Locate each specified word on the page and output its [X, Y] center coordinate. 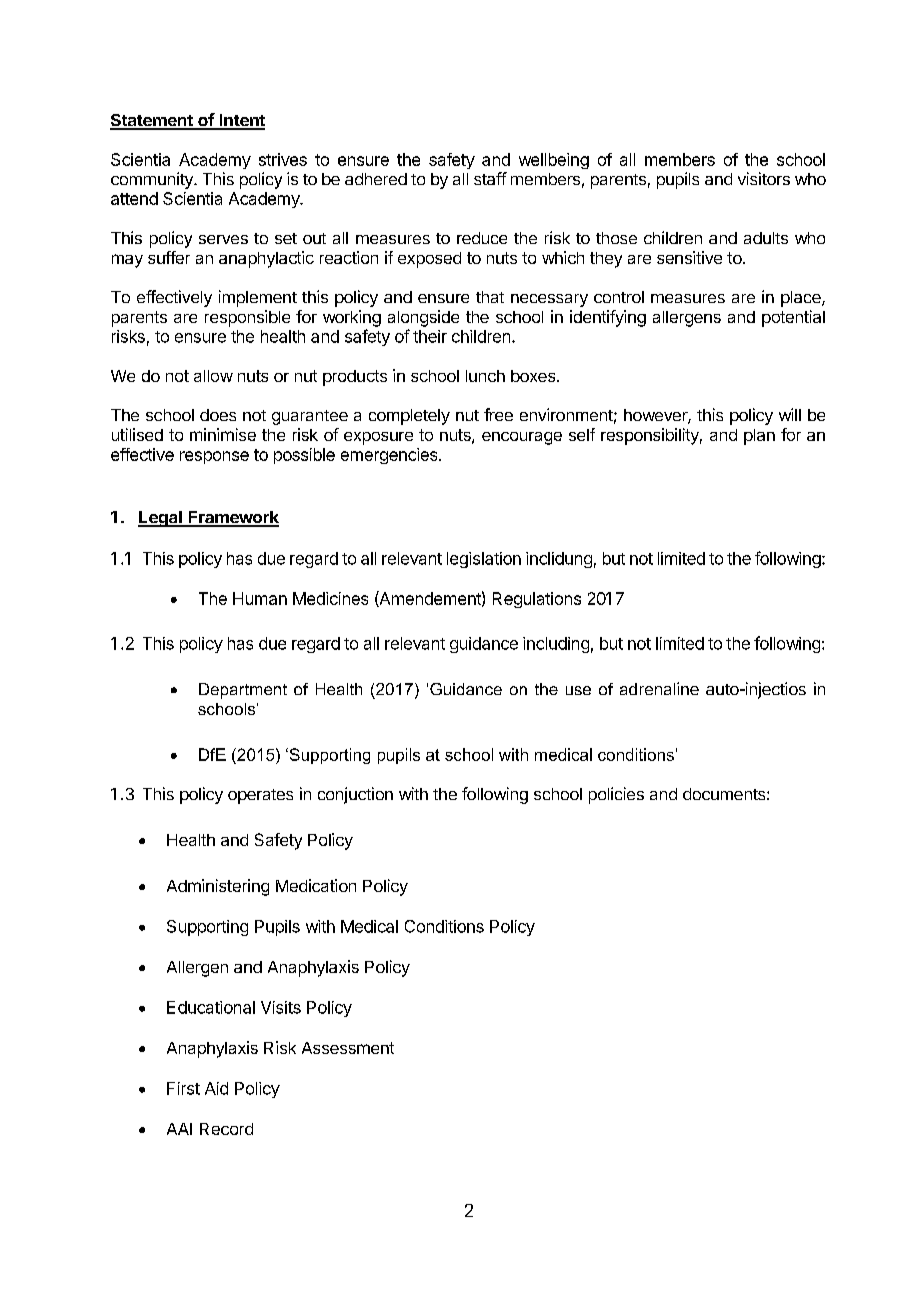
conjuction [355, 795]
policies [616, 795]
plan [759, 437]
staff [490, 178]
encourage [522, 438]
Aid [216, 1088]
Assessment [348, 1048]
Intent [241, 121]
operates [260, 796]
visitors [764, 178]
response [214, 457]
